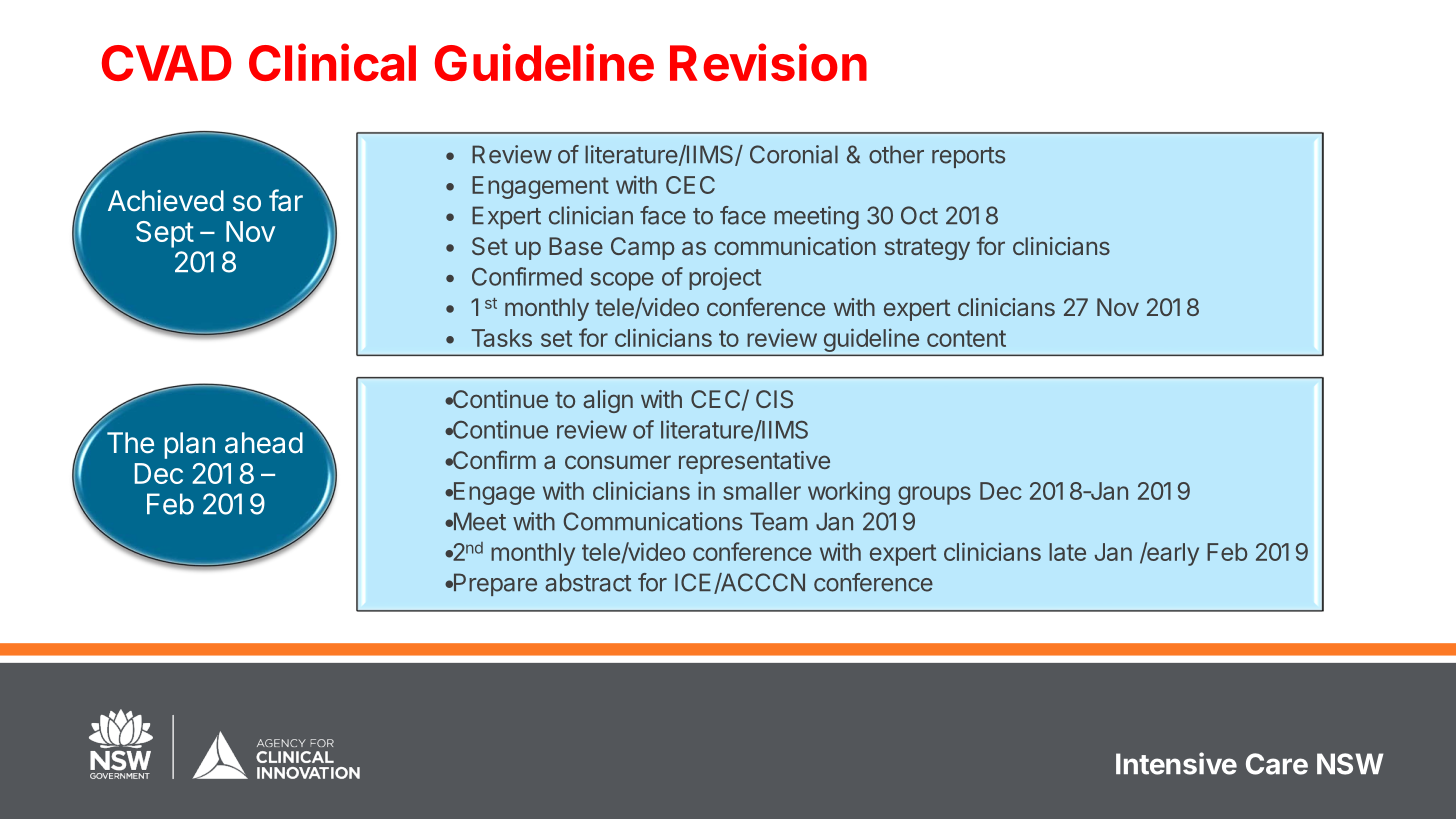 This screenshot has height=819, width=1456. What do you see at coordinates (1176, 763) in the screenshot?
I see `Intensive` at bounding box center [1176, 763].
